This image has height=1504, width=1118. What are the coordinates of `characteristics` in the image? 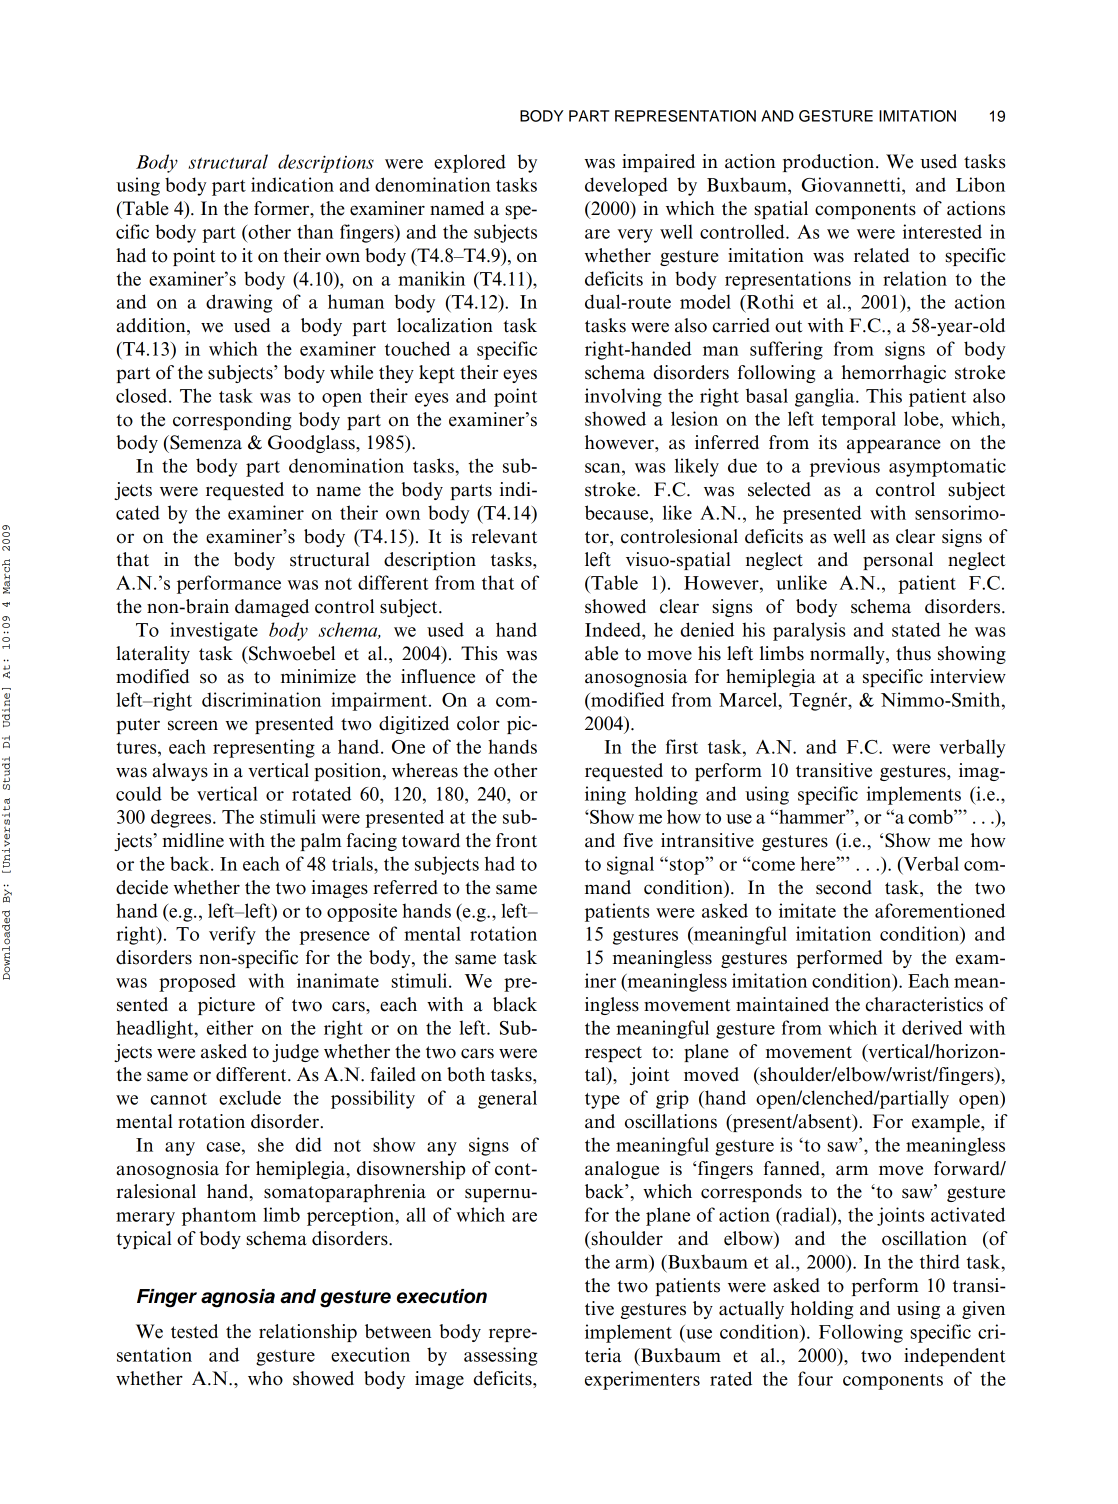 It's located at (924, 1004).
